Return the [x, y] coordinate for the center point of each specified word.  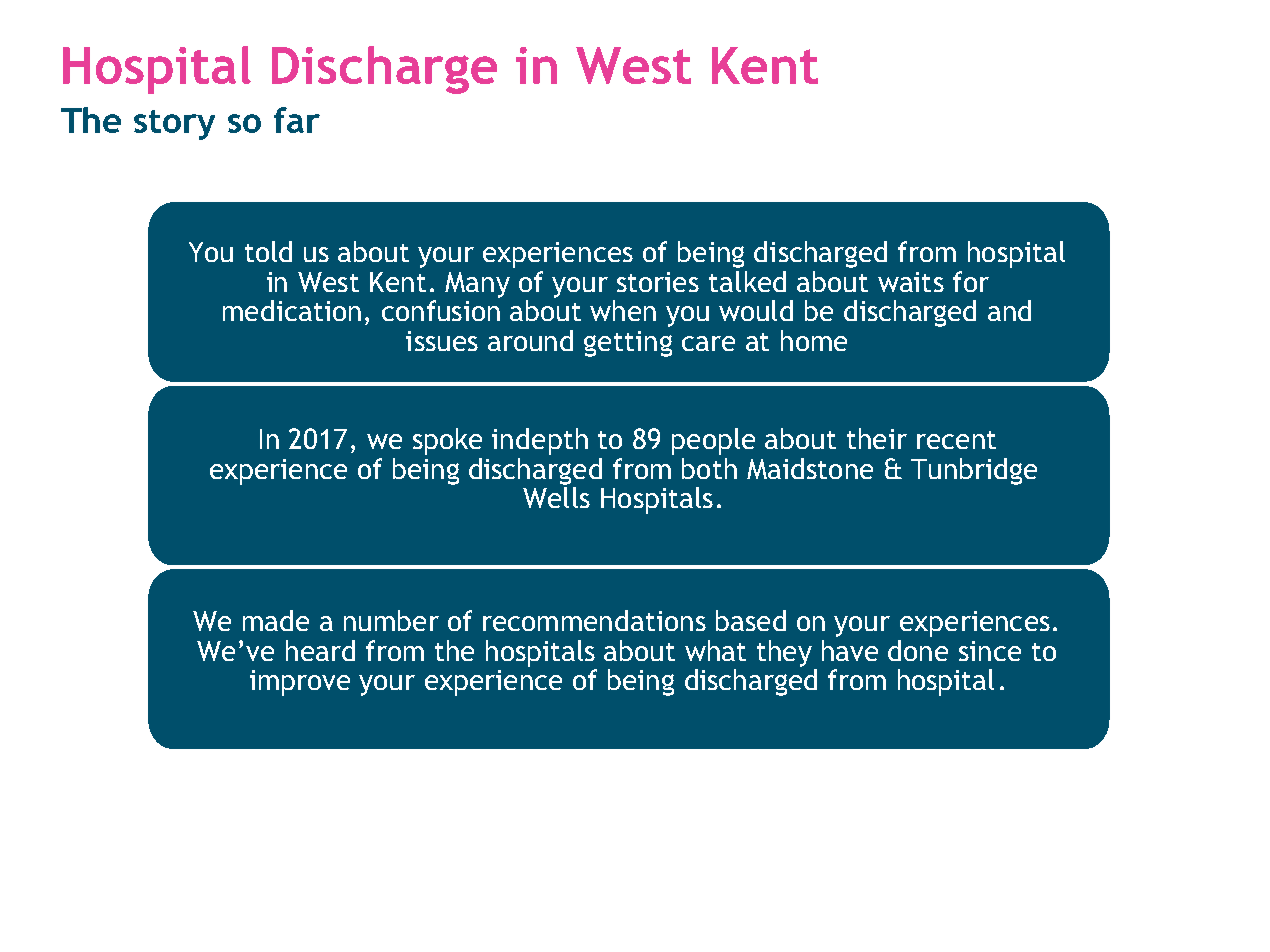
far [297, 120]
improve [300, 683]
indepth [540, 441]
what [715, 650]
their [877, 438]
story [174, 125]
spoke [447, 441]
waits [911, 282]
